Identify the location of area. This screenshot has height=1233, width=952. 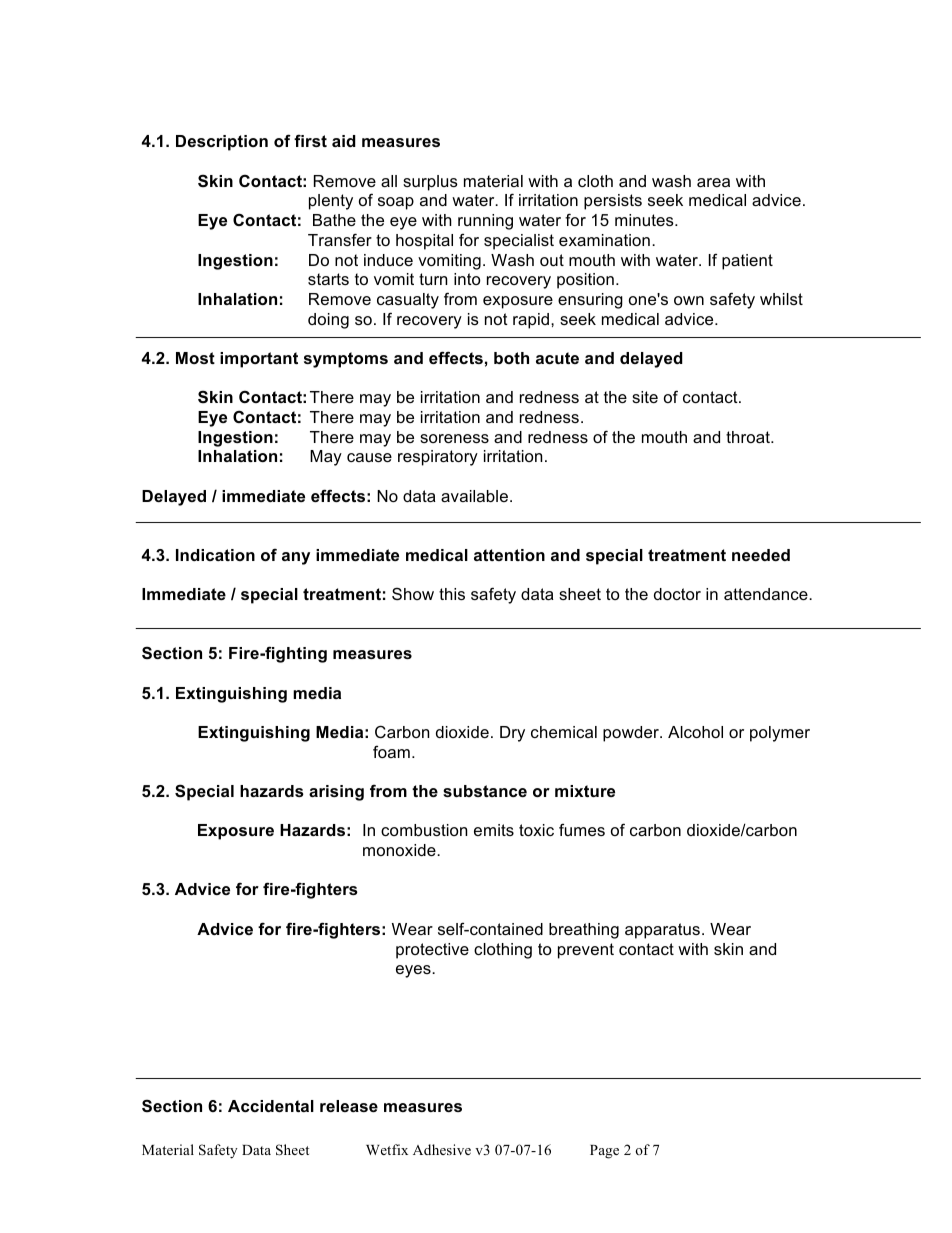
(713, 182).
